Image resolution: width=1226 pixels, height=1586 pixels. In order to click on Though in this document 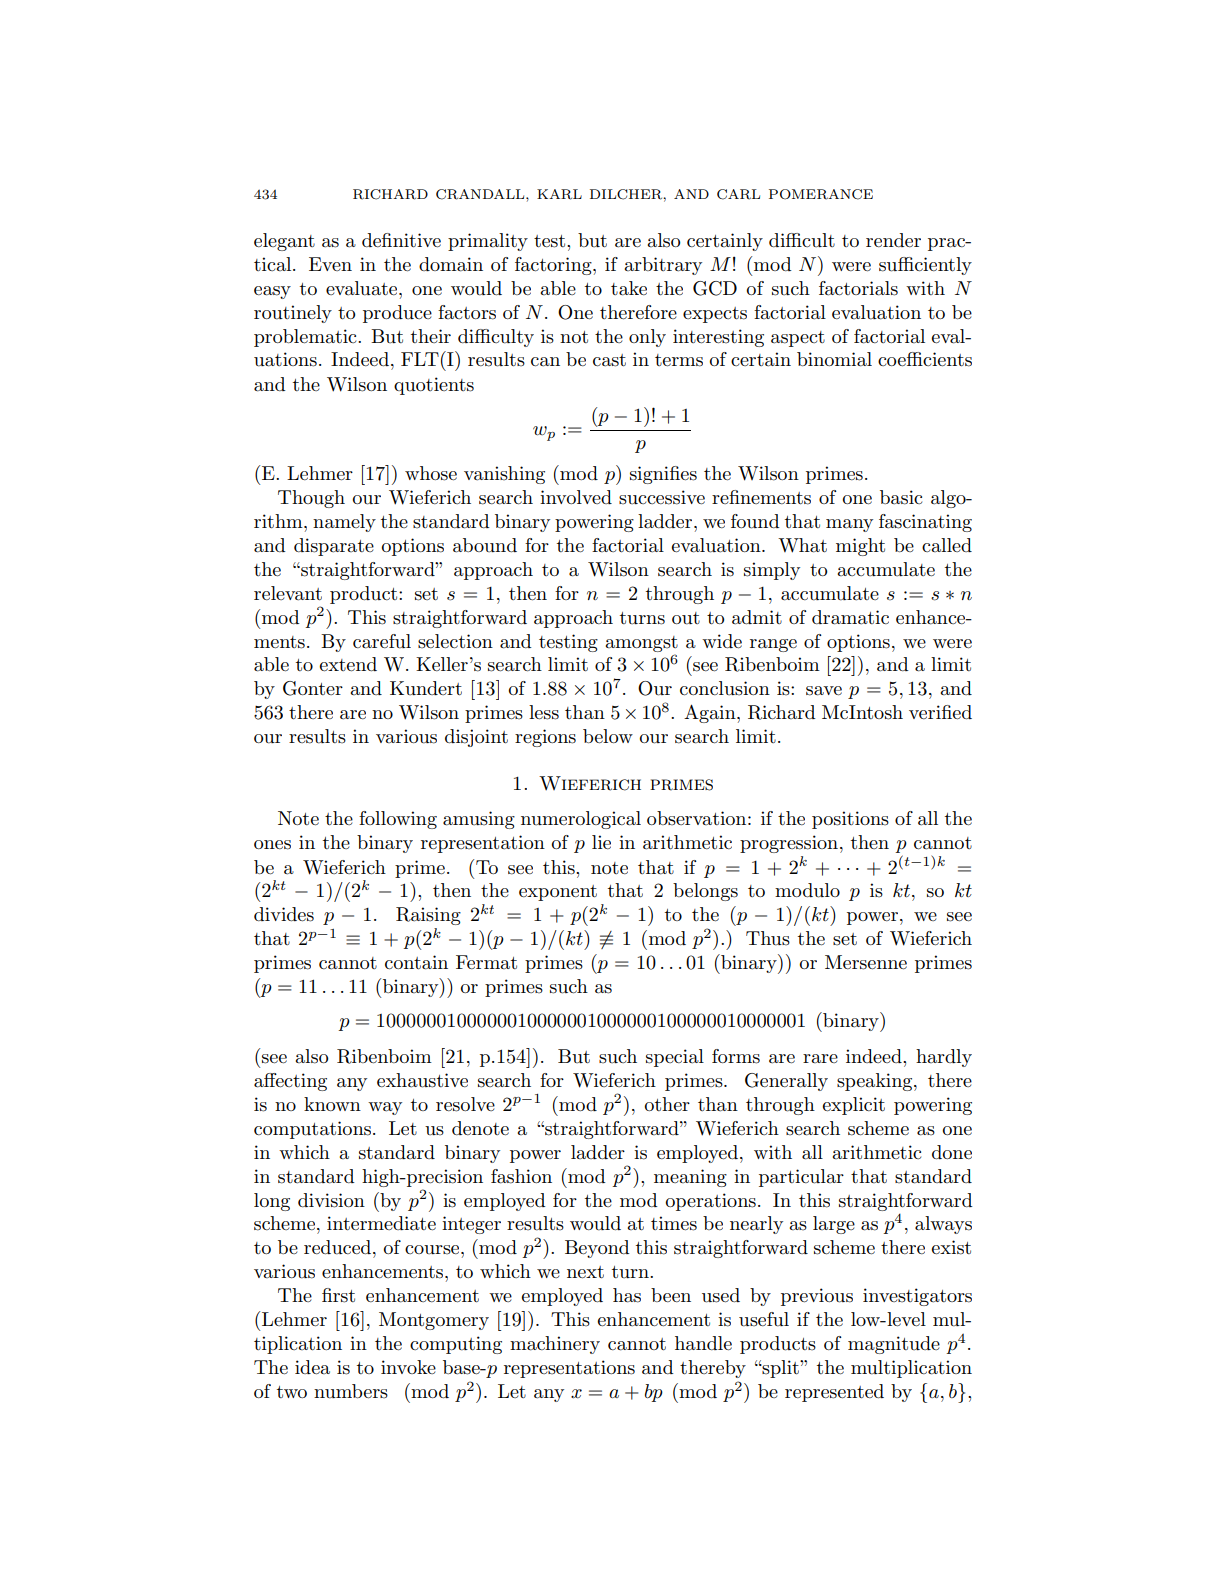, I will do `click(311, 499)`.
